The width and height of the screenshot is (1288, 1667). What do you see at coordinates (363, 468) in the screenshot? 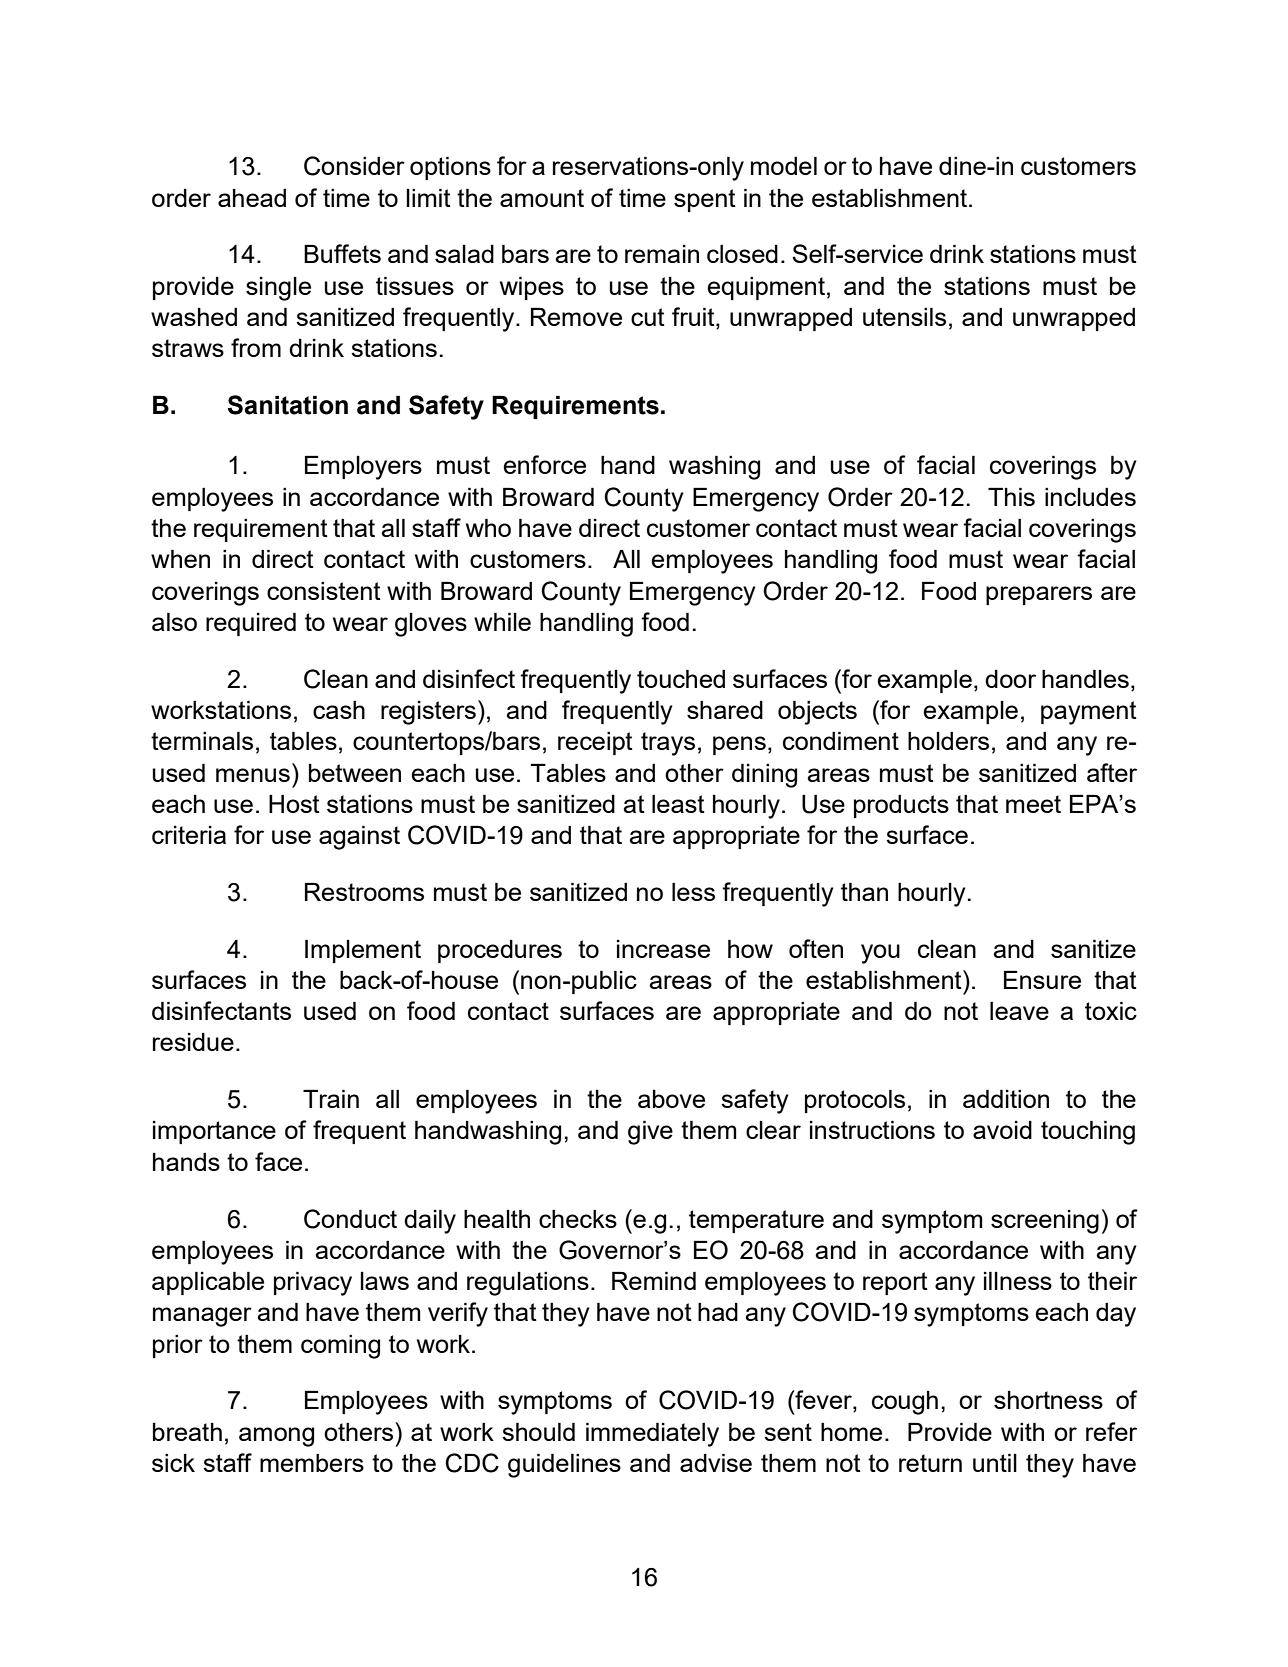
I see `Employers` at bounding box center [363, 468].
